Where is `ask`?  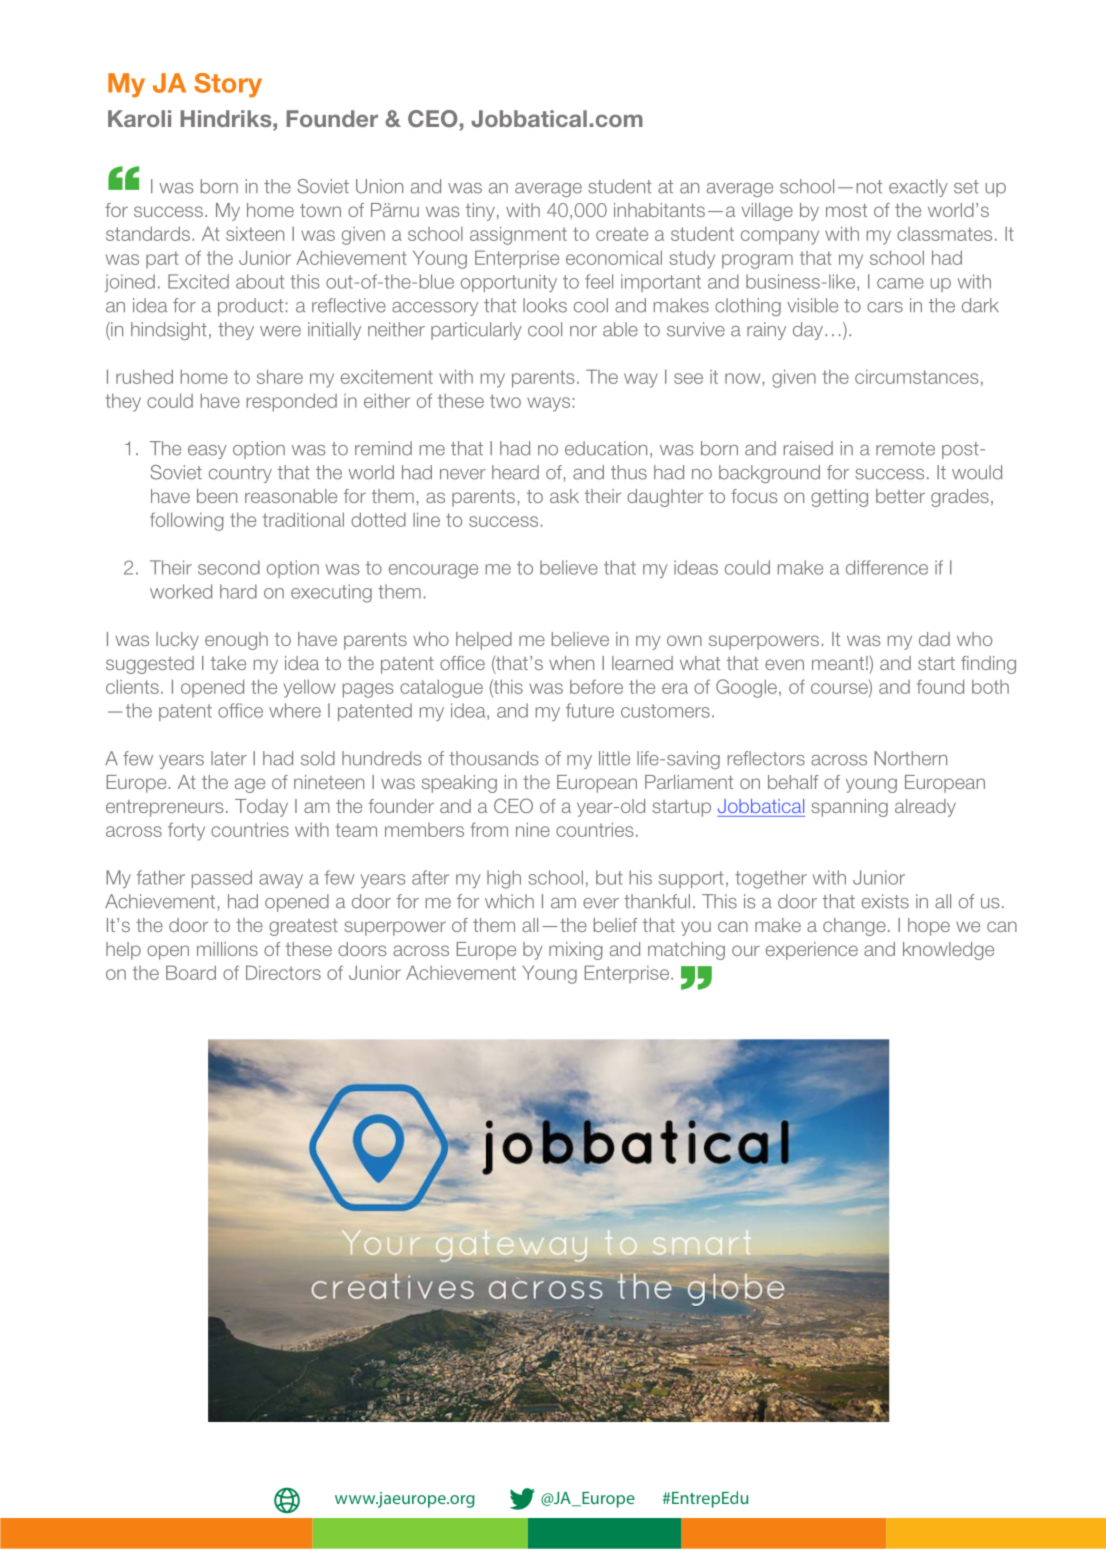
ask is located at coordinates (564, 496).
